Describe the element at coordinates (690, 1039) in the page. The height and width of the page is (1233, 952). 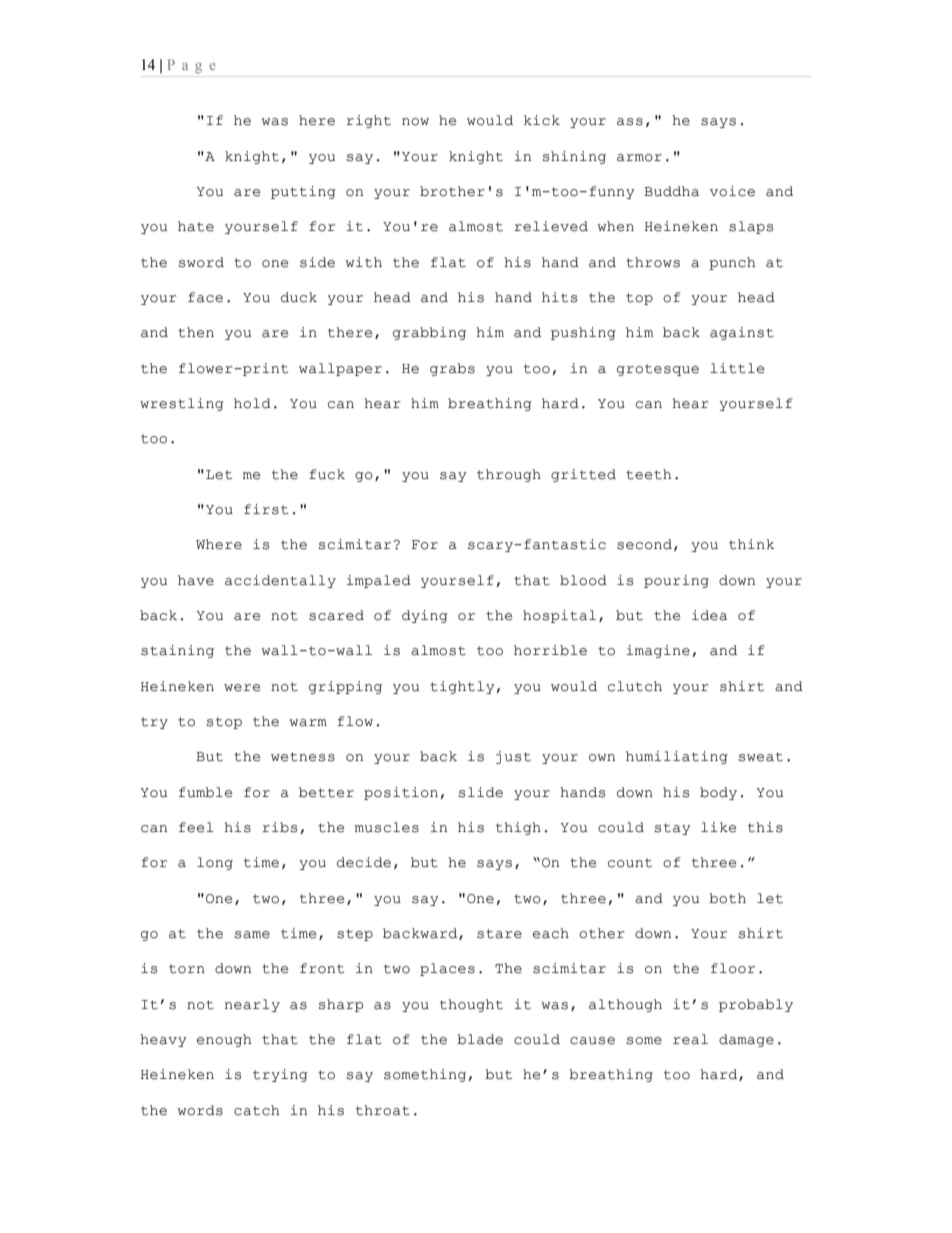
I see `real` at that location.
